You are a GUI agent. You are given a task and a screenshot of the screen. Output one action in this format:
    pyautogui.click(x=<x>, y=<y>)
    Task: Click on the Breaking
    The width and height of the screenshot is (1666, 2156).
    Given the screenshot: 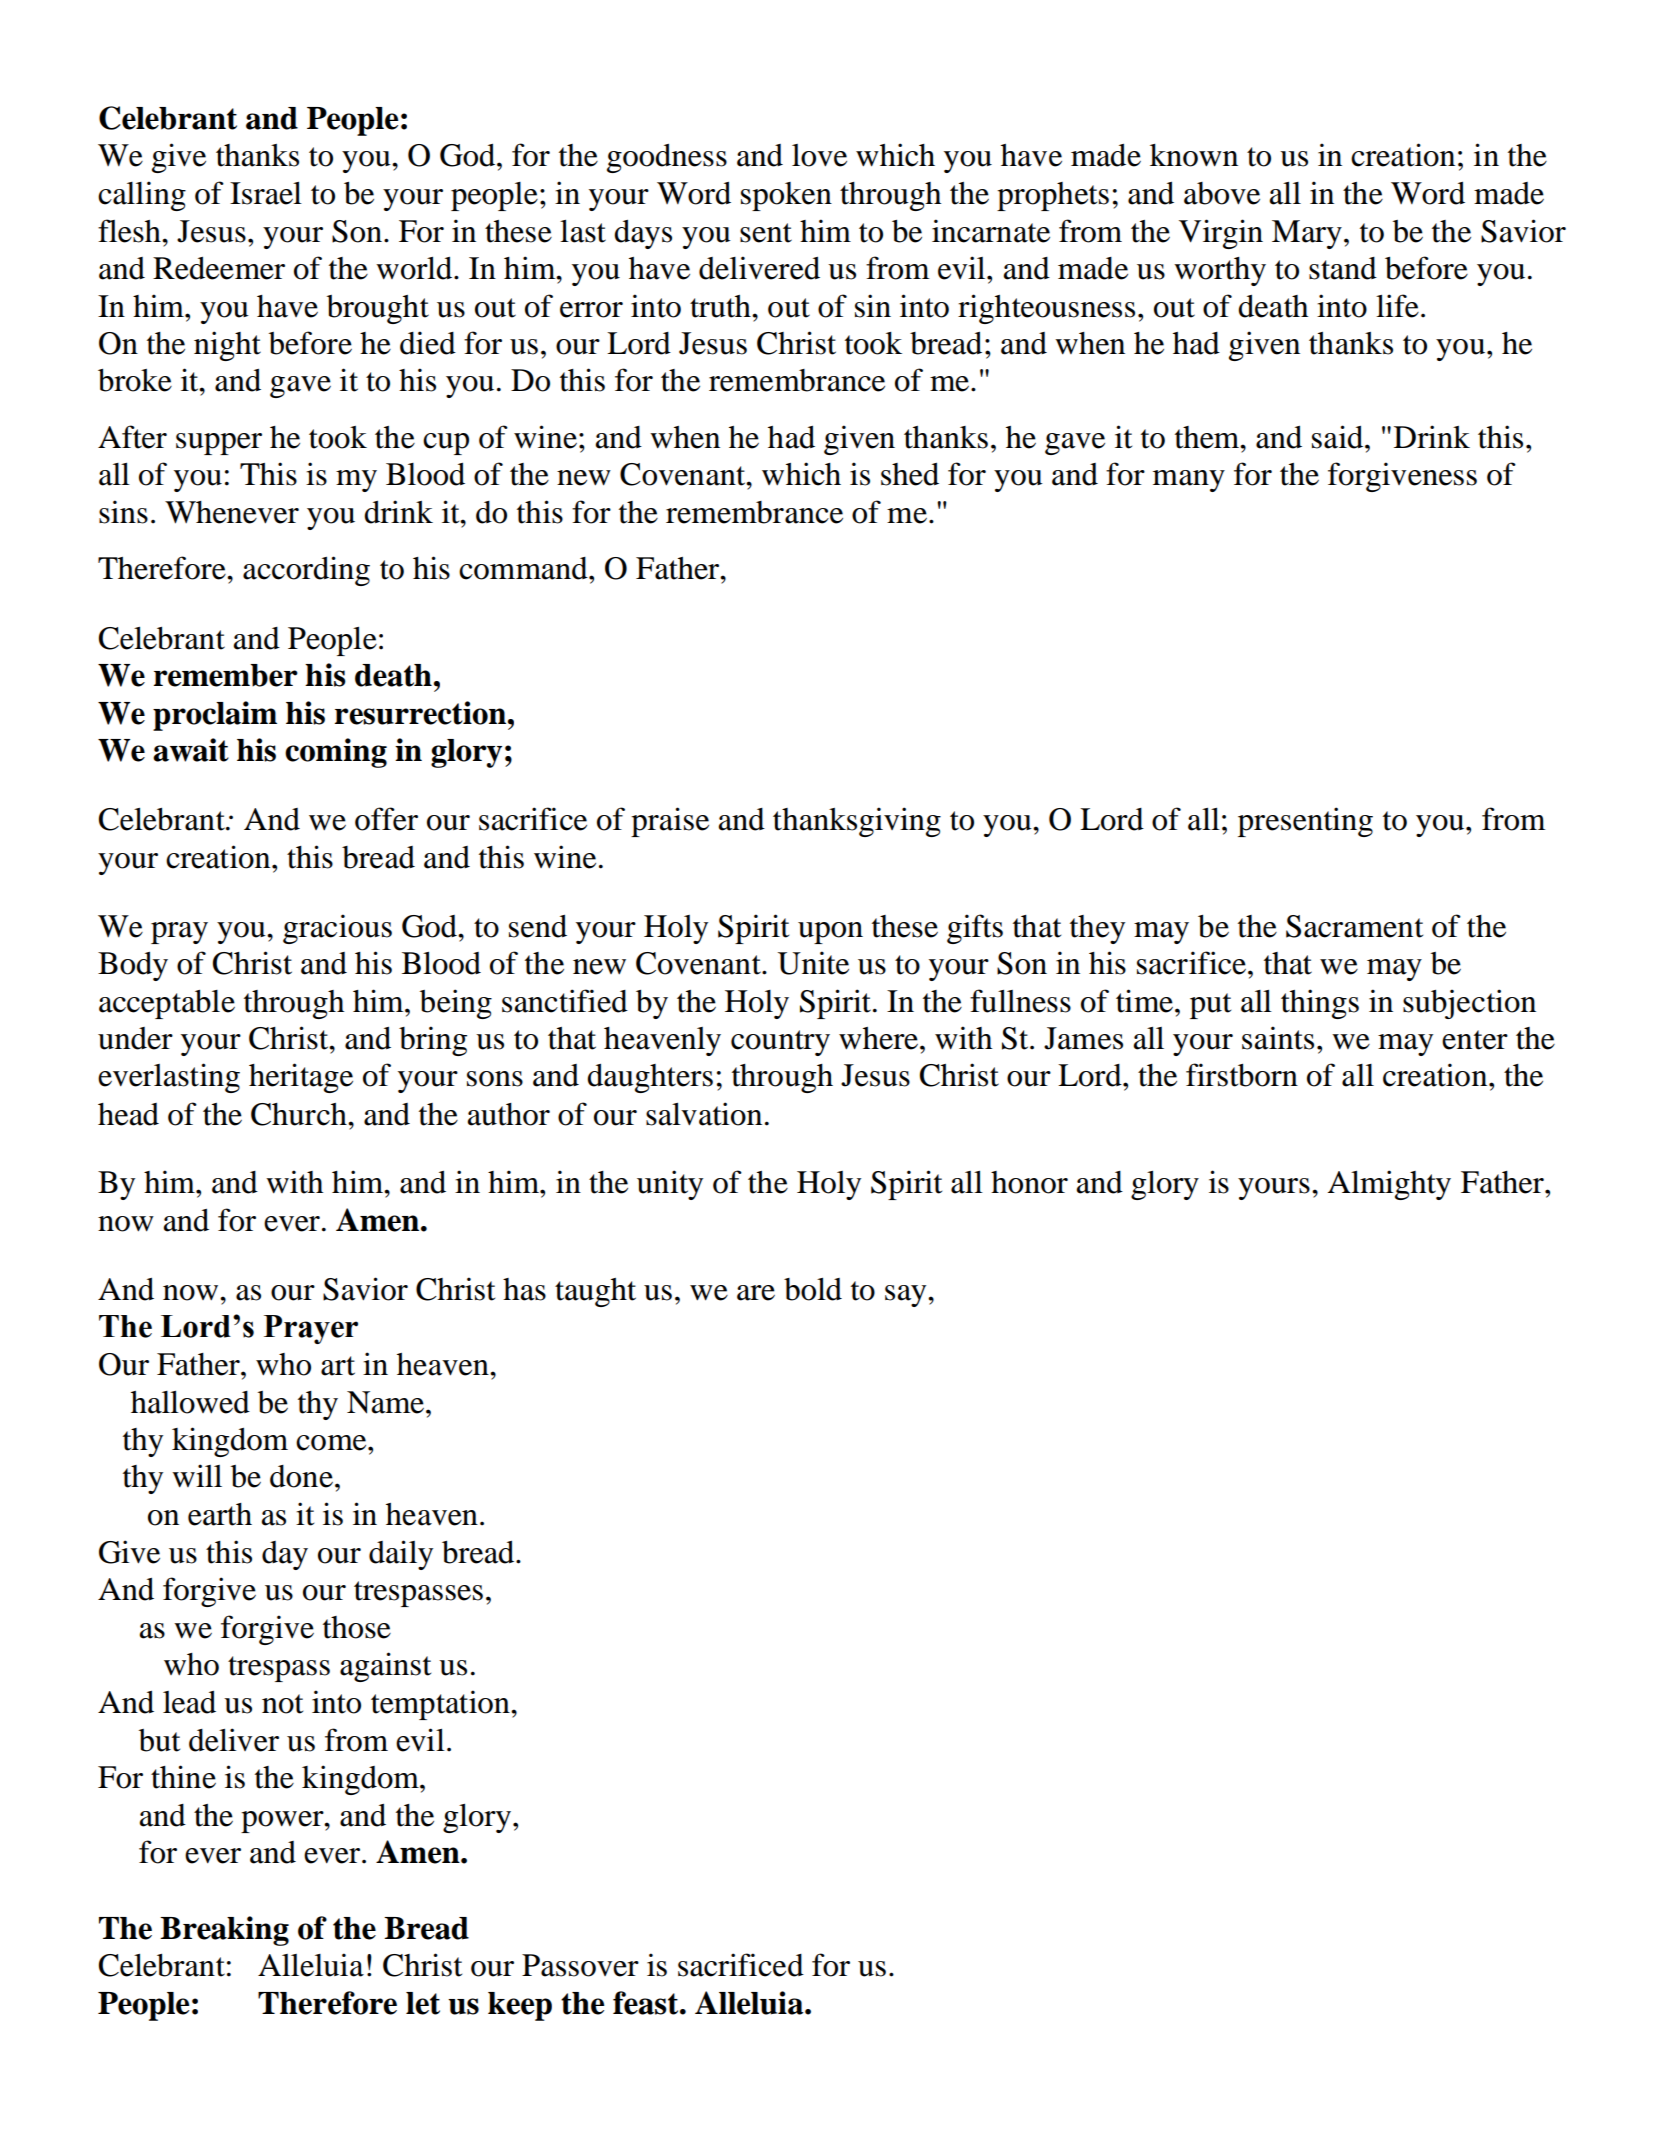 What is the action you would take?
    pyautogui.click(x=224, y=1931)
